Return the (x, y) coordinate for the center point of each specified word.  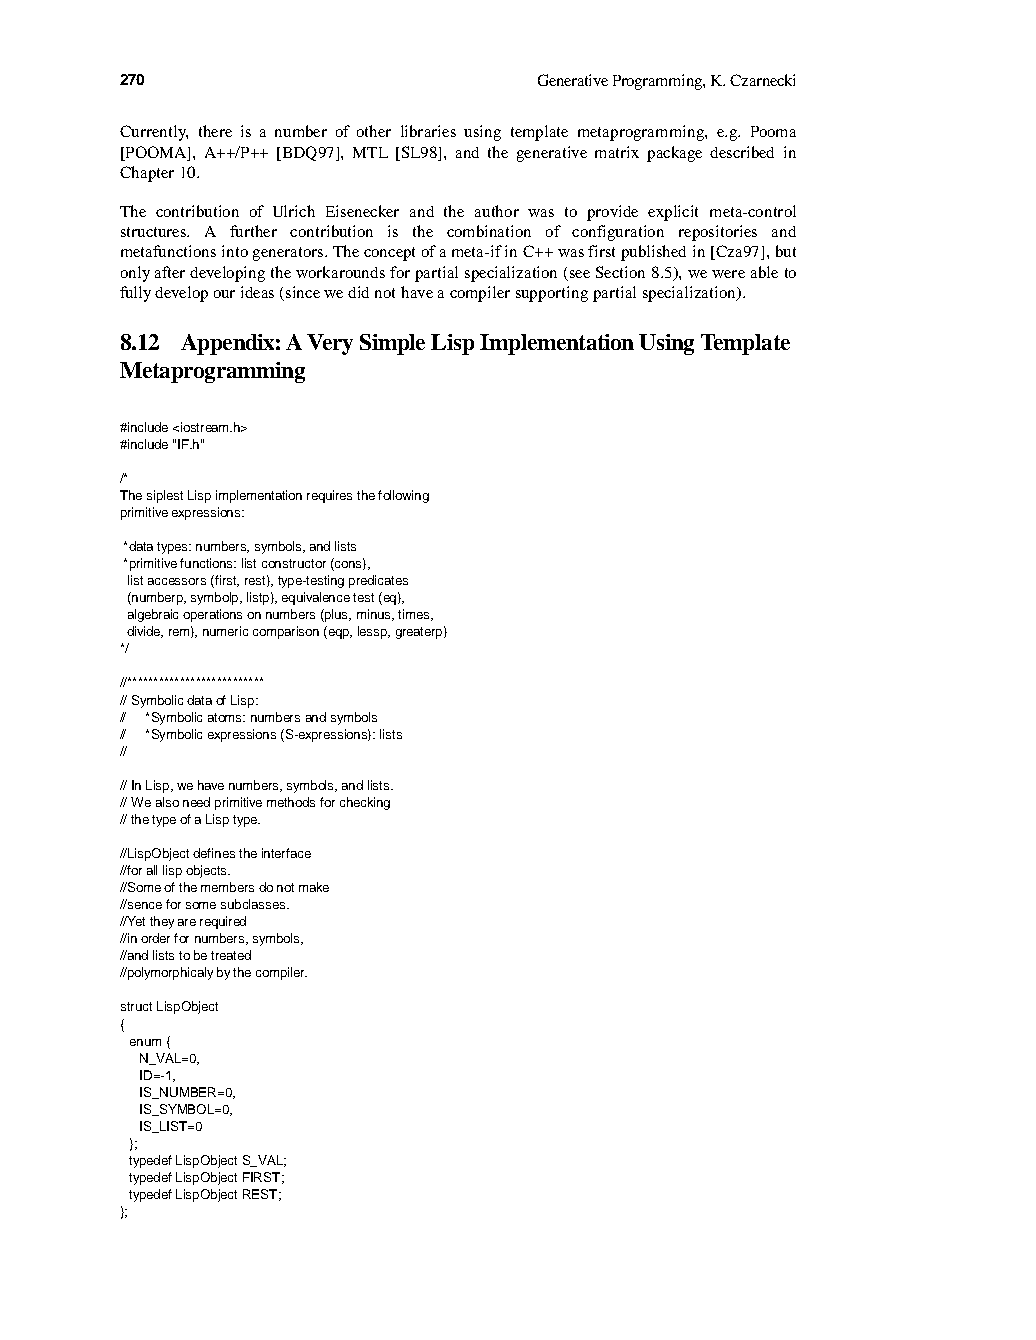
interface (286, 853)
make (314, 887)
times (413, 614)
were (728, 274)
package (674, 154)
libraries (428, 131)
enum (145, 1042)
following (403, 496)
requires (329, 496)
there (215, 131)
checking (365, 803)
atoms (226, 717)
